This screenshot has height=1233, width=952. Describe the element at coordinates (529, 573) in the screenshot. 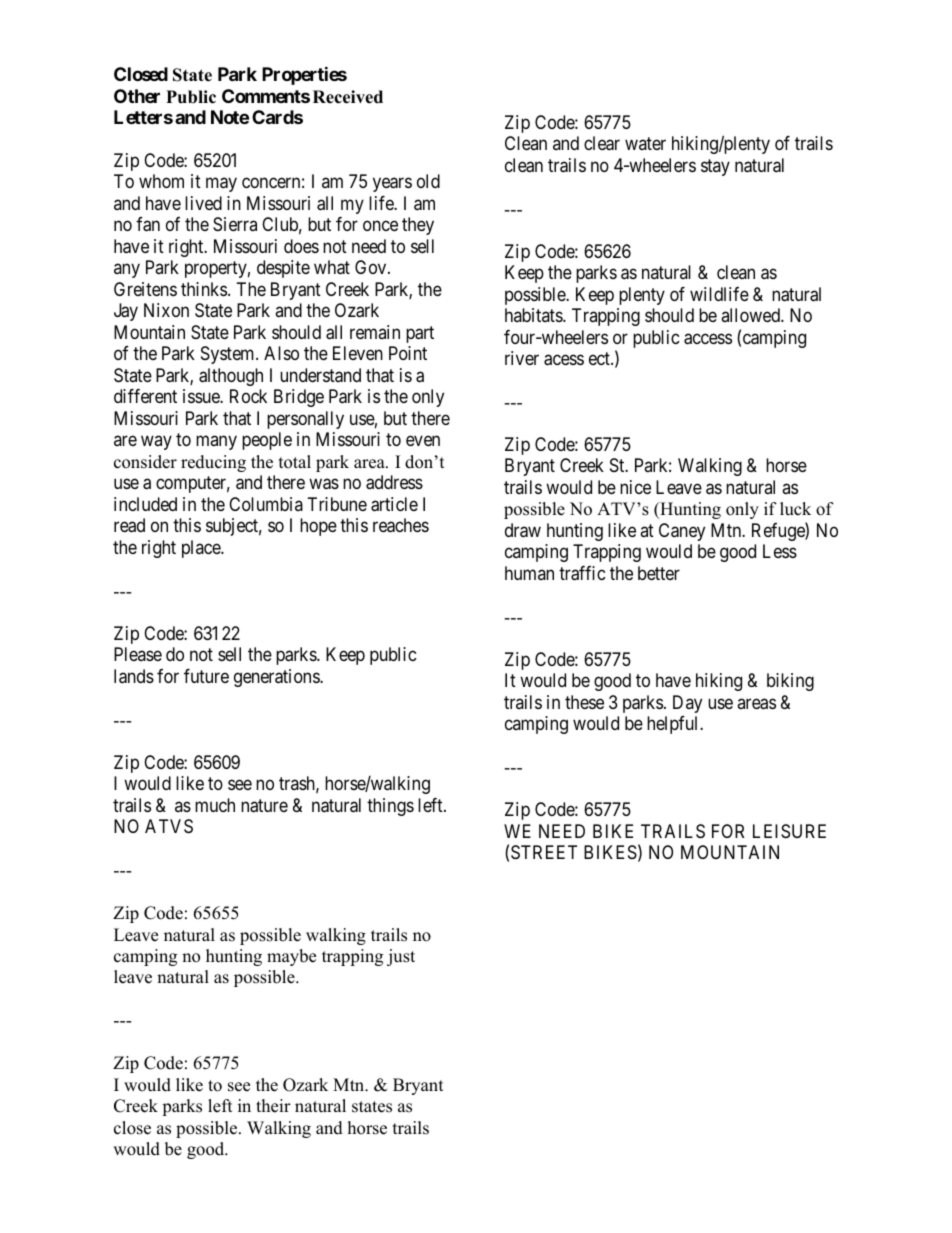

I see `human` at that location.
